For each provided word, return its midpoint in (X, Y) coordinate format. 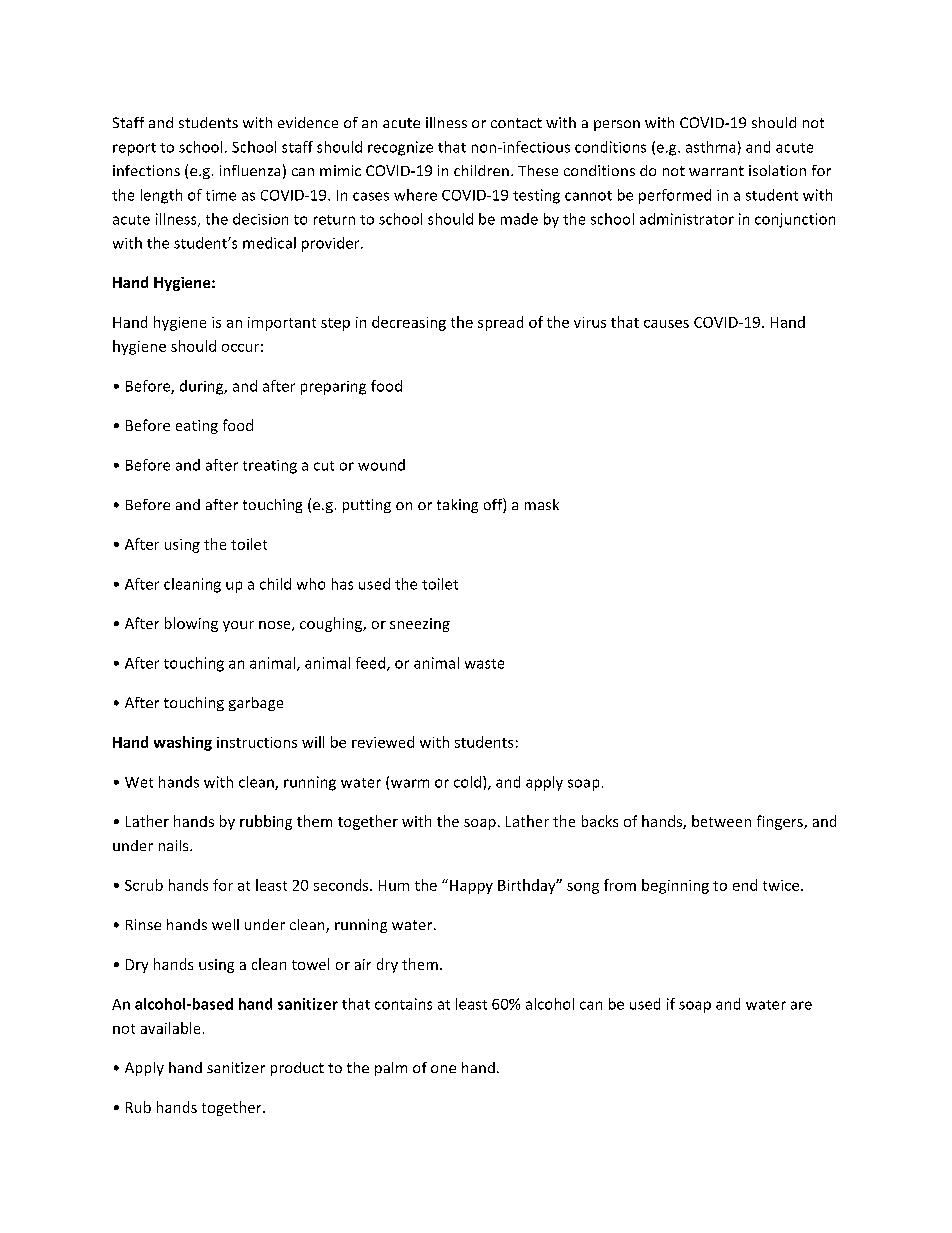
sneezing (420, 625)
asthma (710, 147)
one (443, 1069)
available (170, 1028)
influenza (250, 170)
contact (516, 123)
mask (542, 504)
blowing (191, 624)
